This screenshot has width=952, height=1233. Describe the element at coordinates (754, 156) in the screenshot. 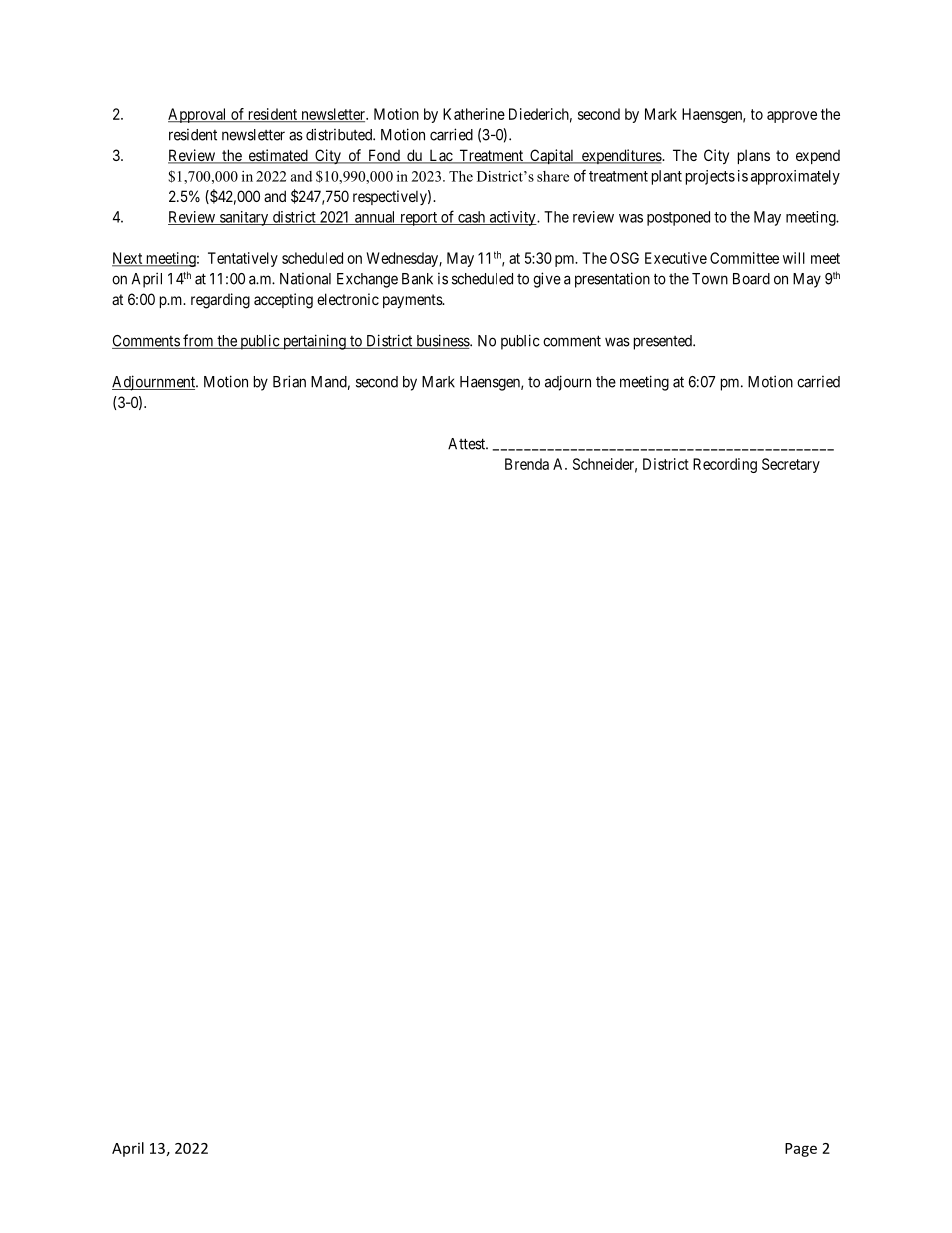

I see `plans` at that location.
